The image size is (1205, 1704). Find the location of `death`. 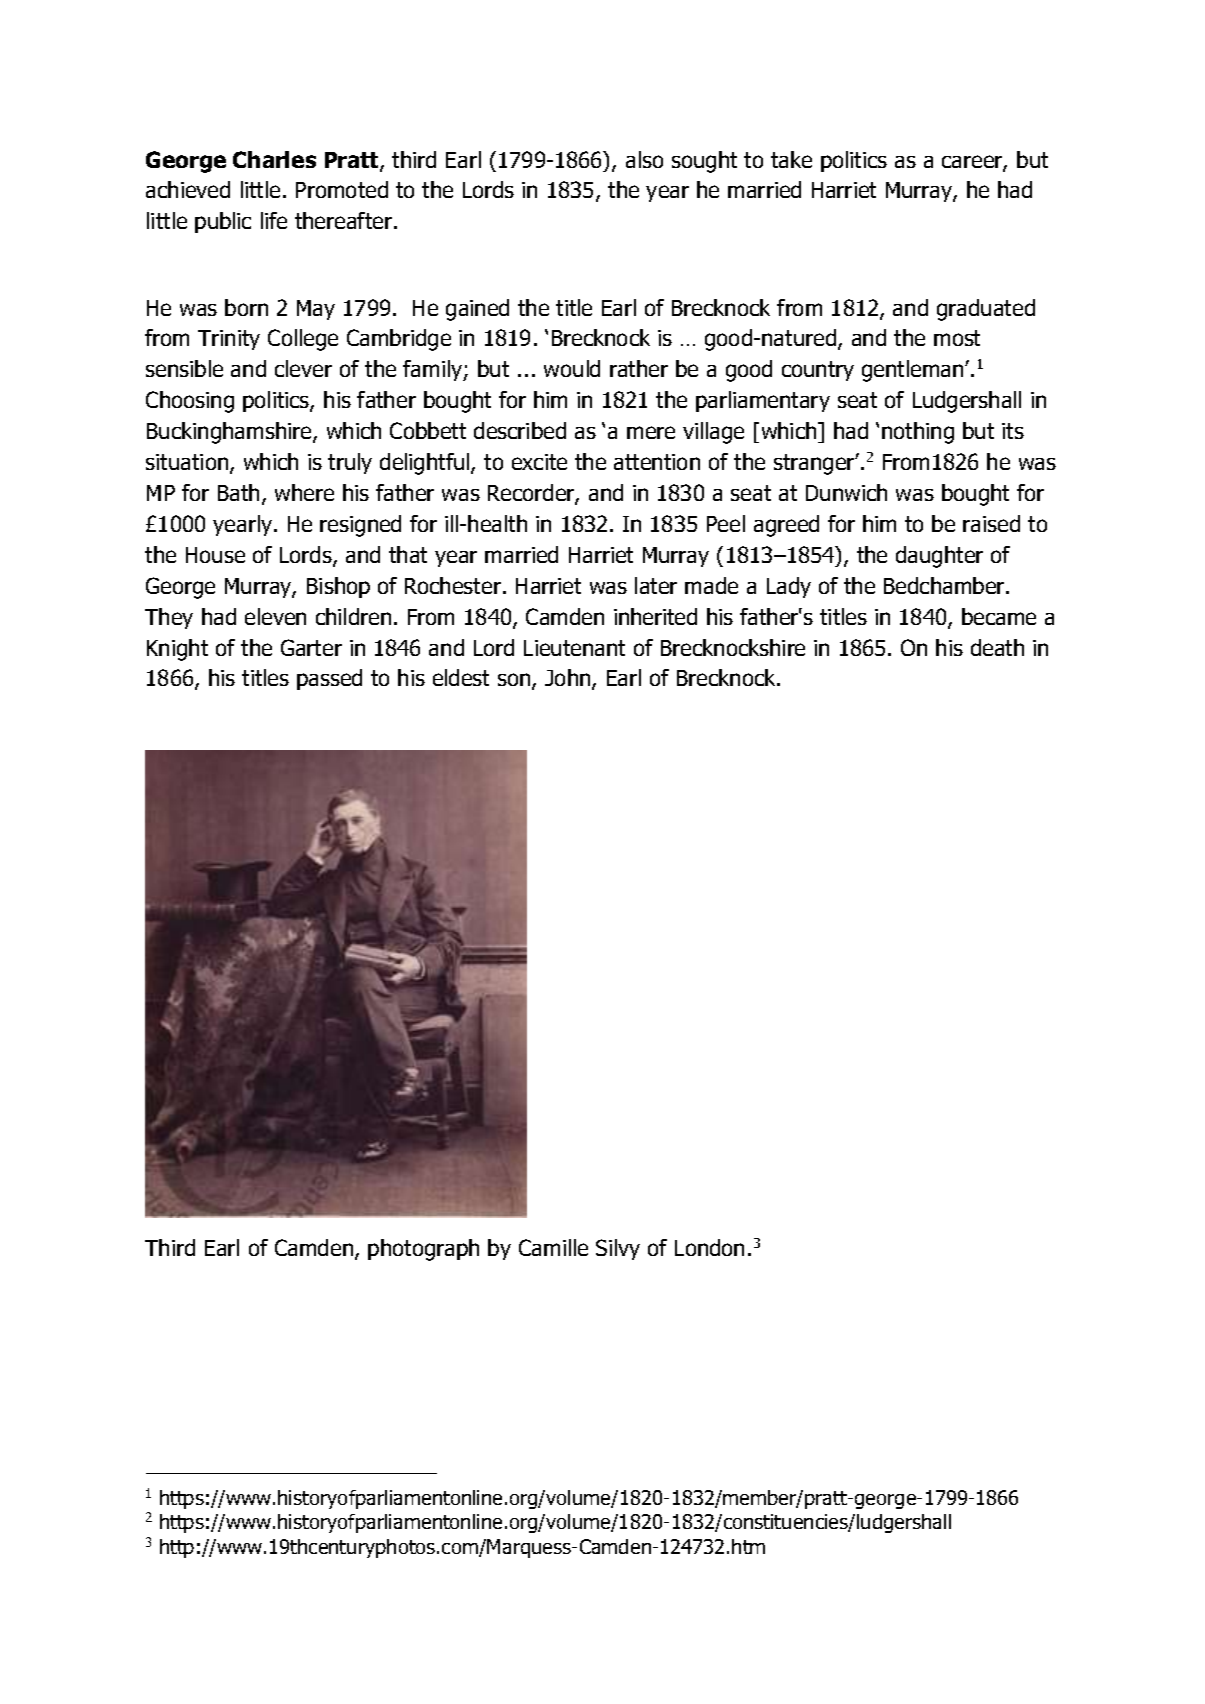

death is located at coordinates (997, 647).
